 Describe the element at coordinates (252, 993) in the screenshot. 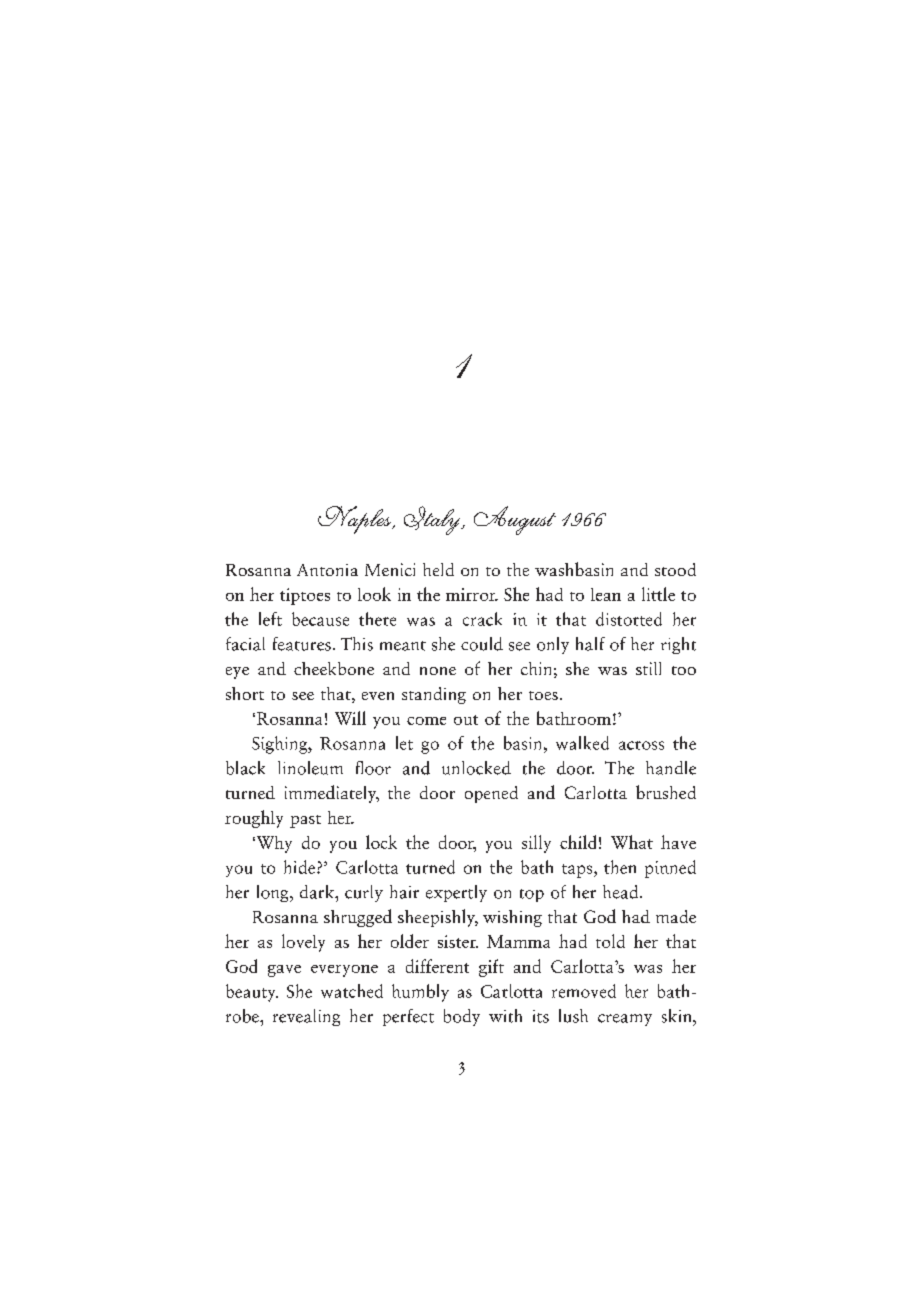

I see `beauty` at that location.
